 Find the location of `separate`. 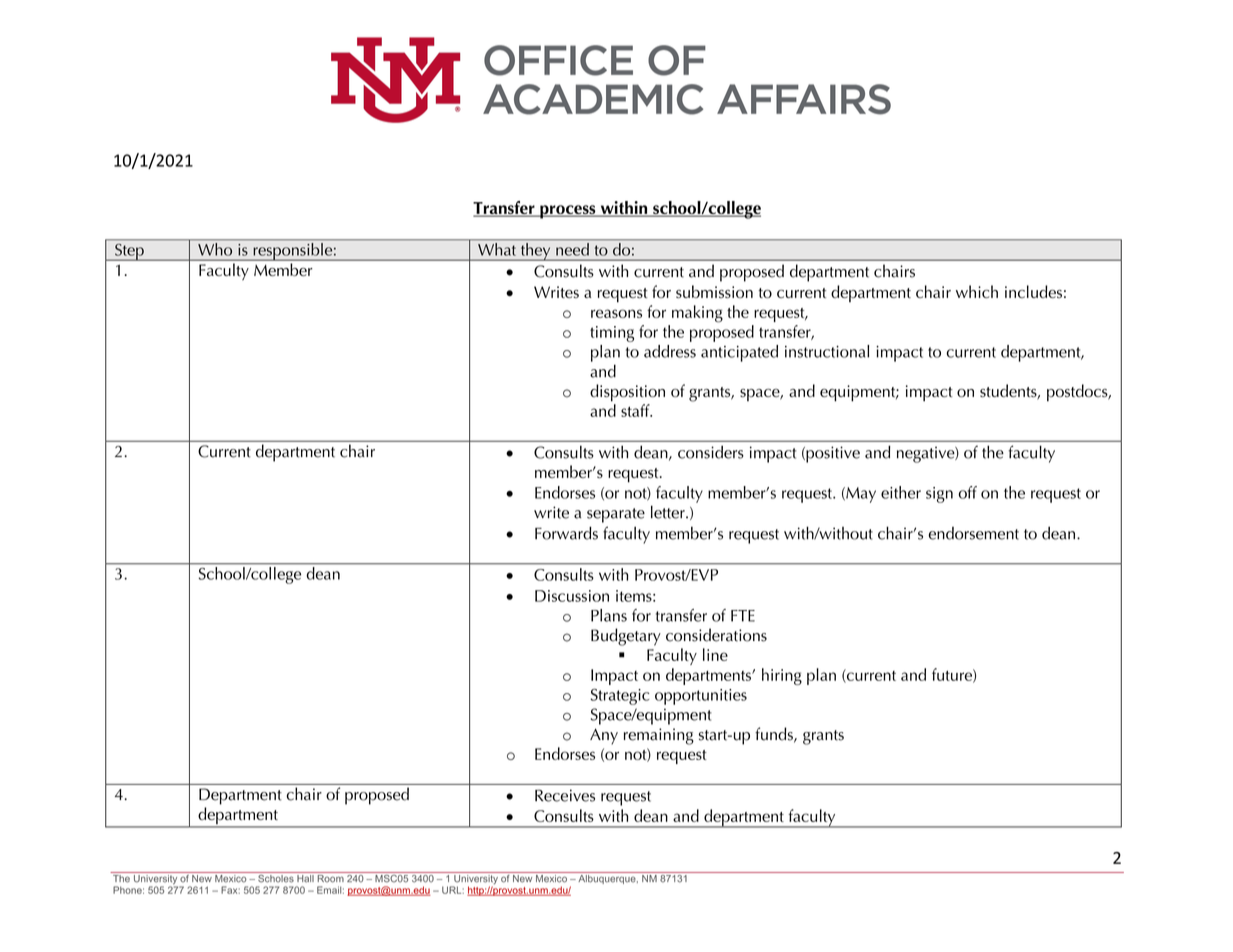

separate is located at coordinates (616, 515).
